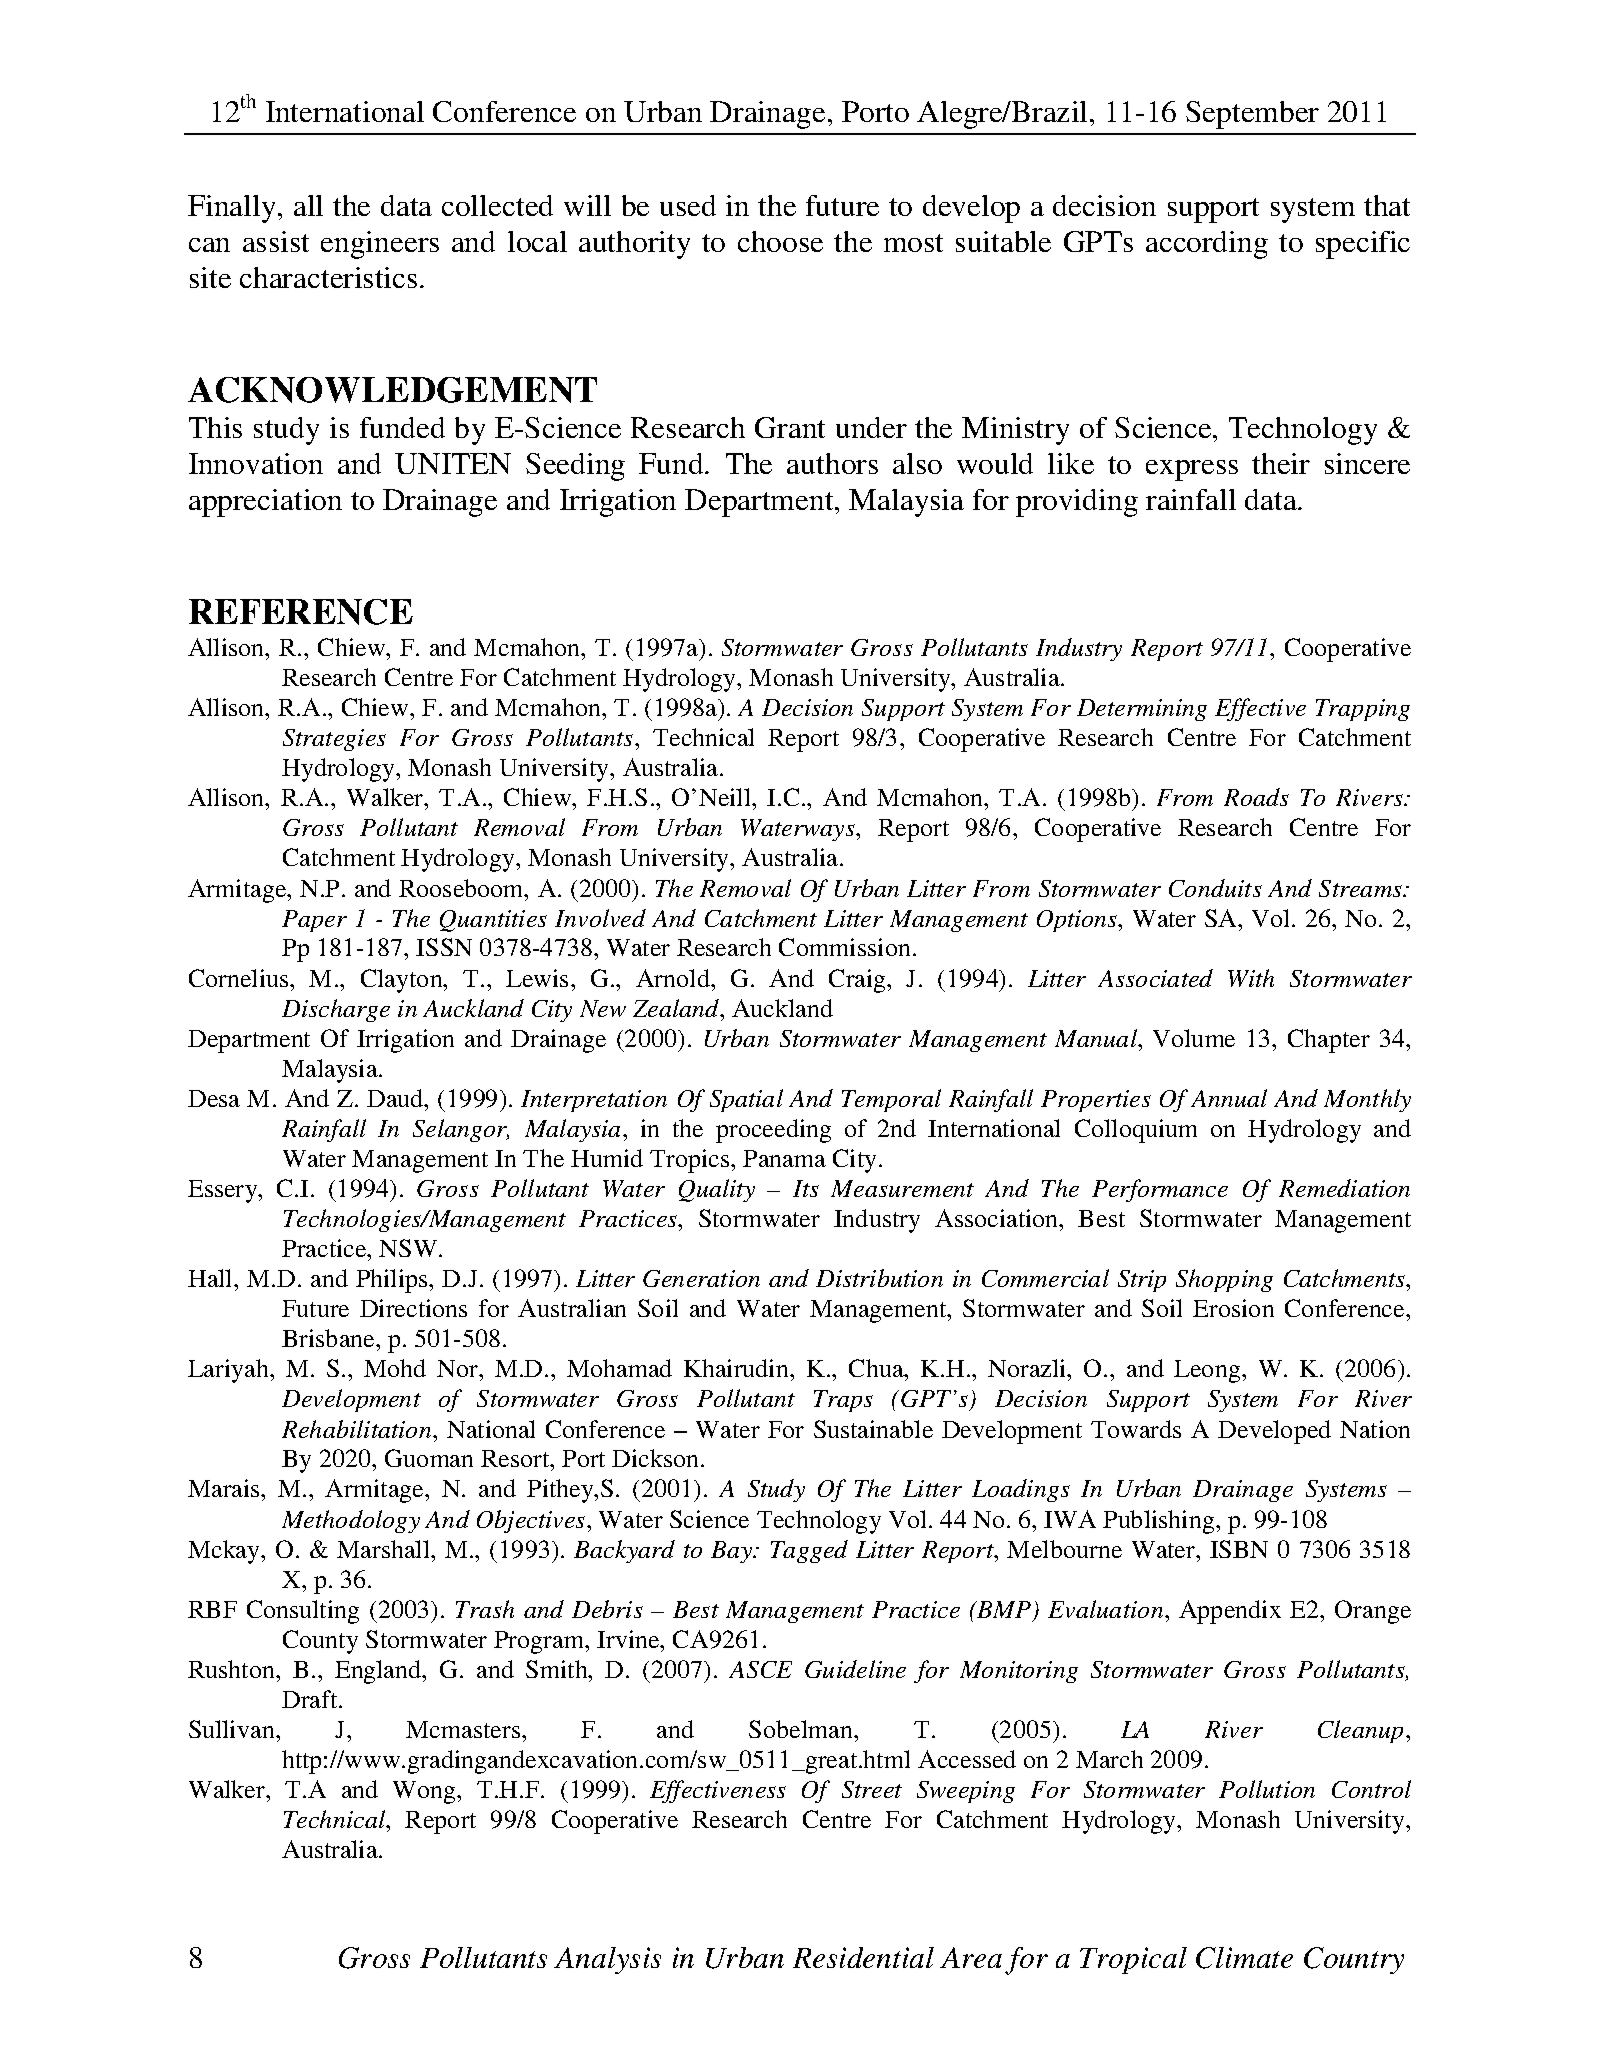 Image resolution: width=1600 pixels, height=2070 pixels. Describe the element at coordinates (380, 245) in the screenshot. I see `engineers` at that location.
